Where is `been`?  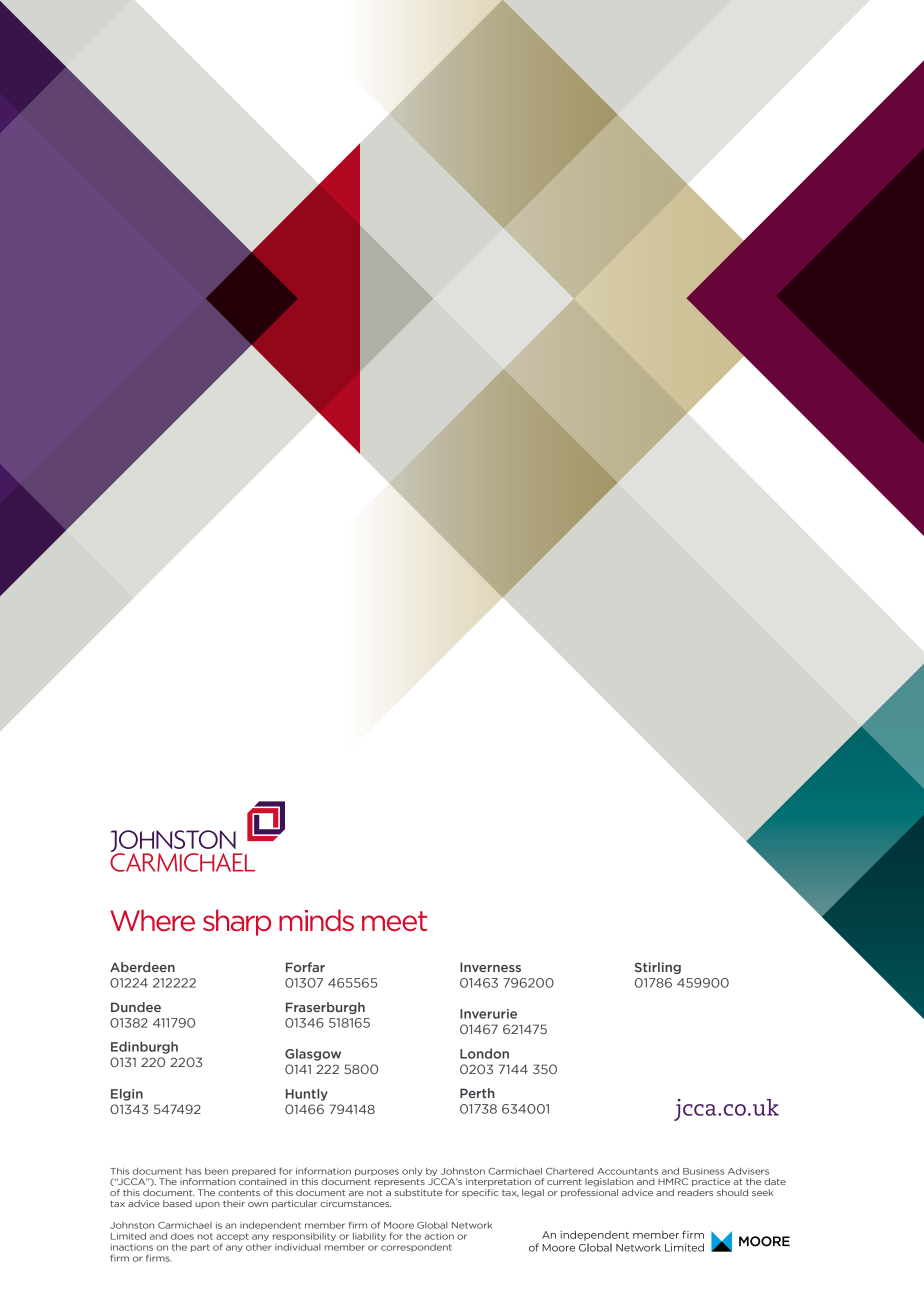 been is located at coordinates (216, 1171).
